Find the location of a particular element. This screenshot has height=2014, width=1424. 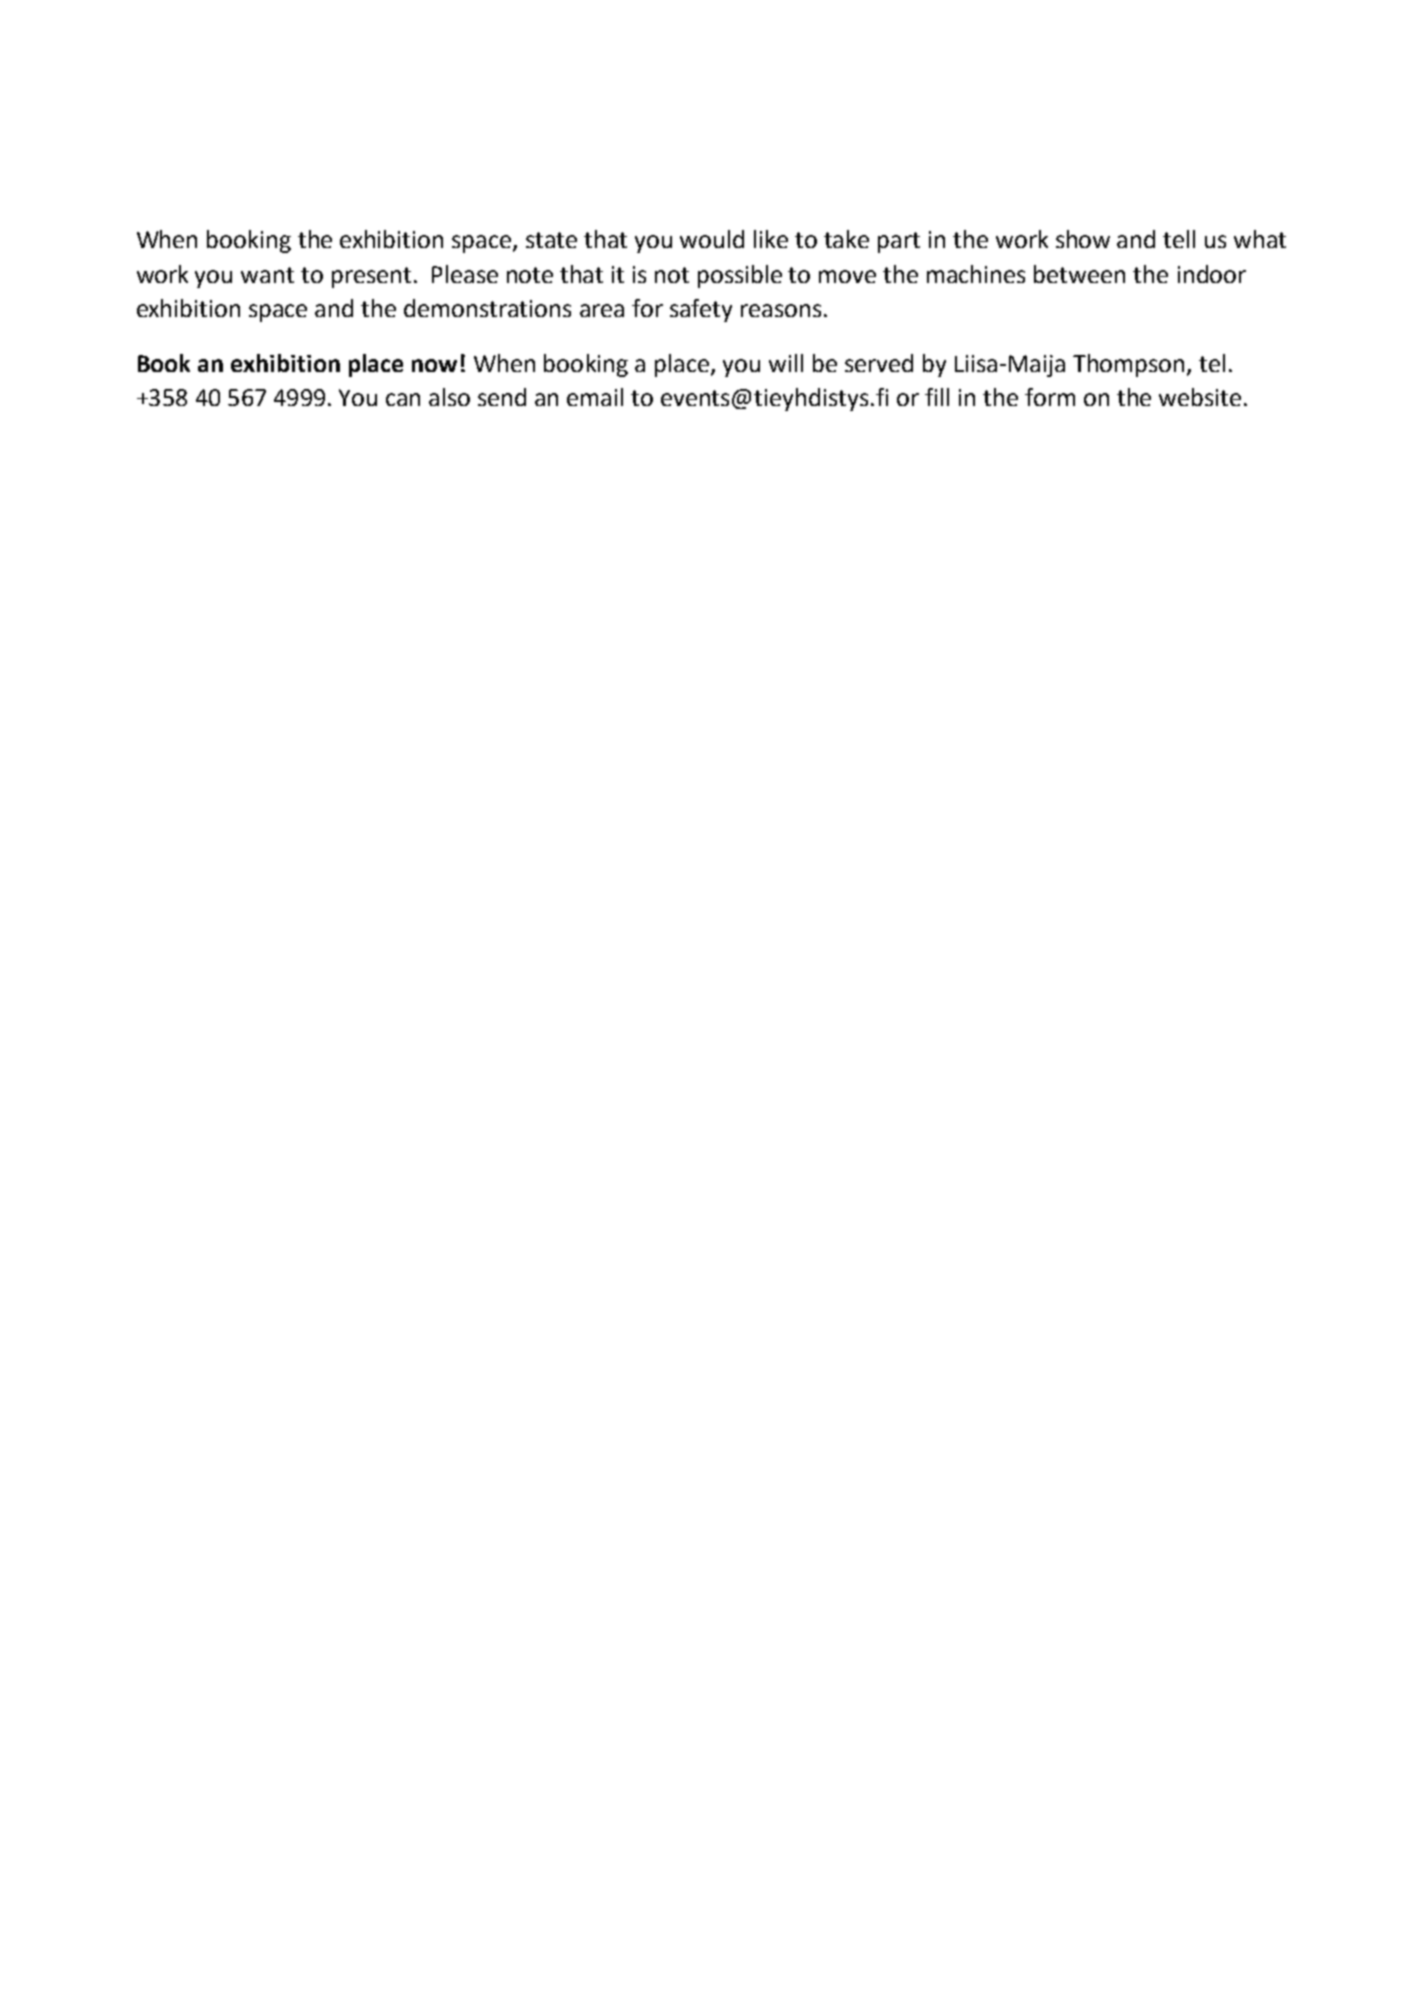

can is located at coordinates (403, 399).
